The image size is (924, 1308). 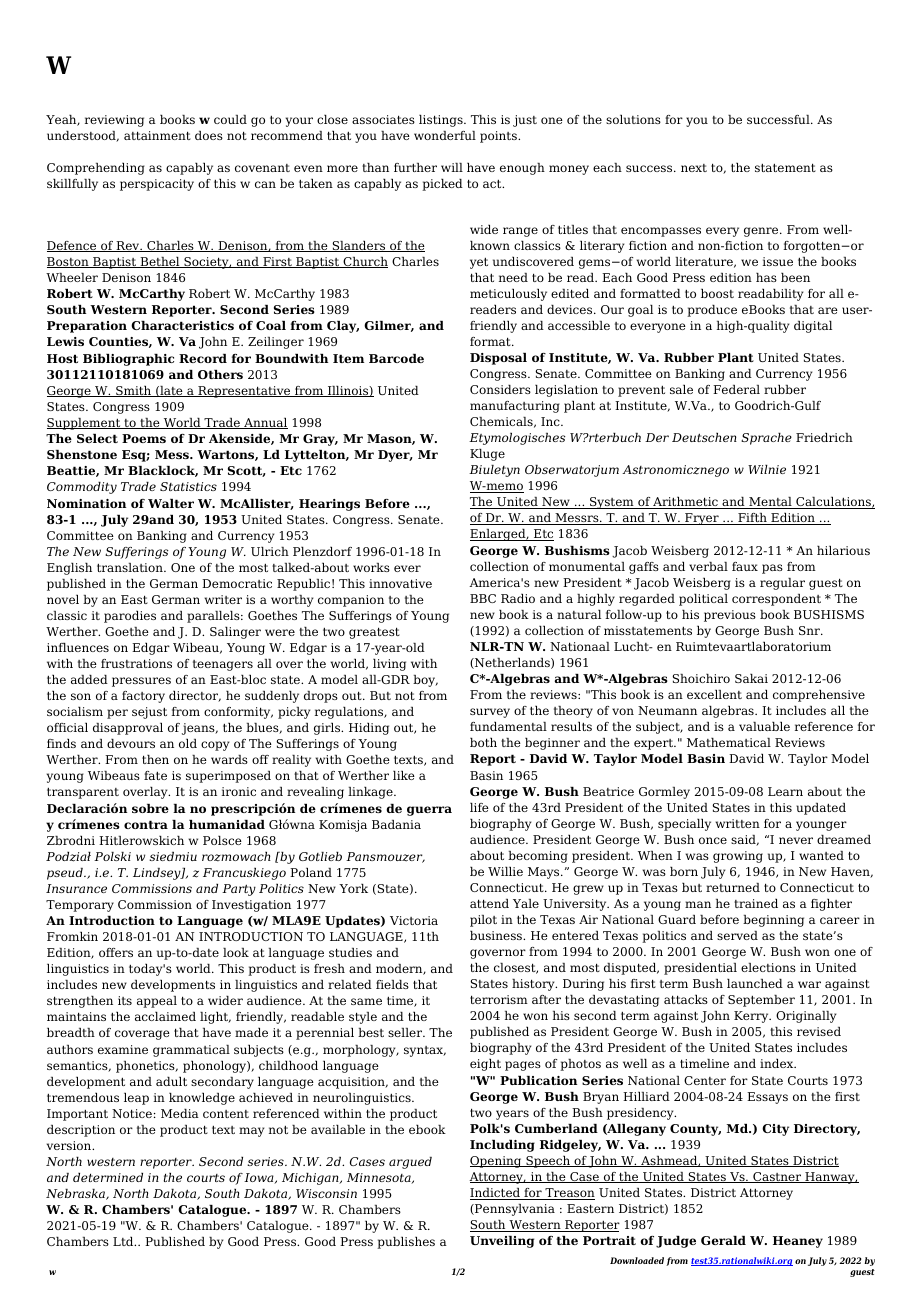 I want to click on attainment, so click(x=157, y=135).
